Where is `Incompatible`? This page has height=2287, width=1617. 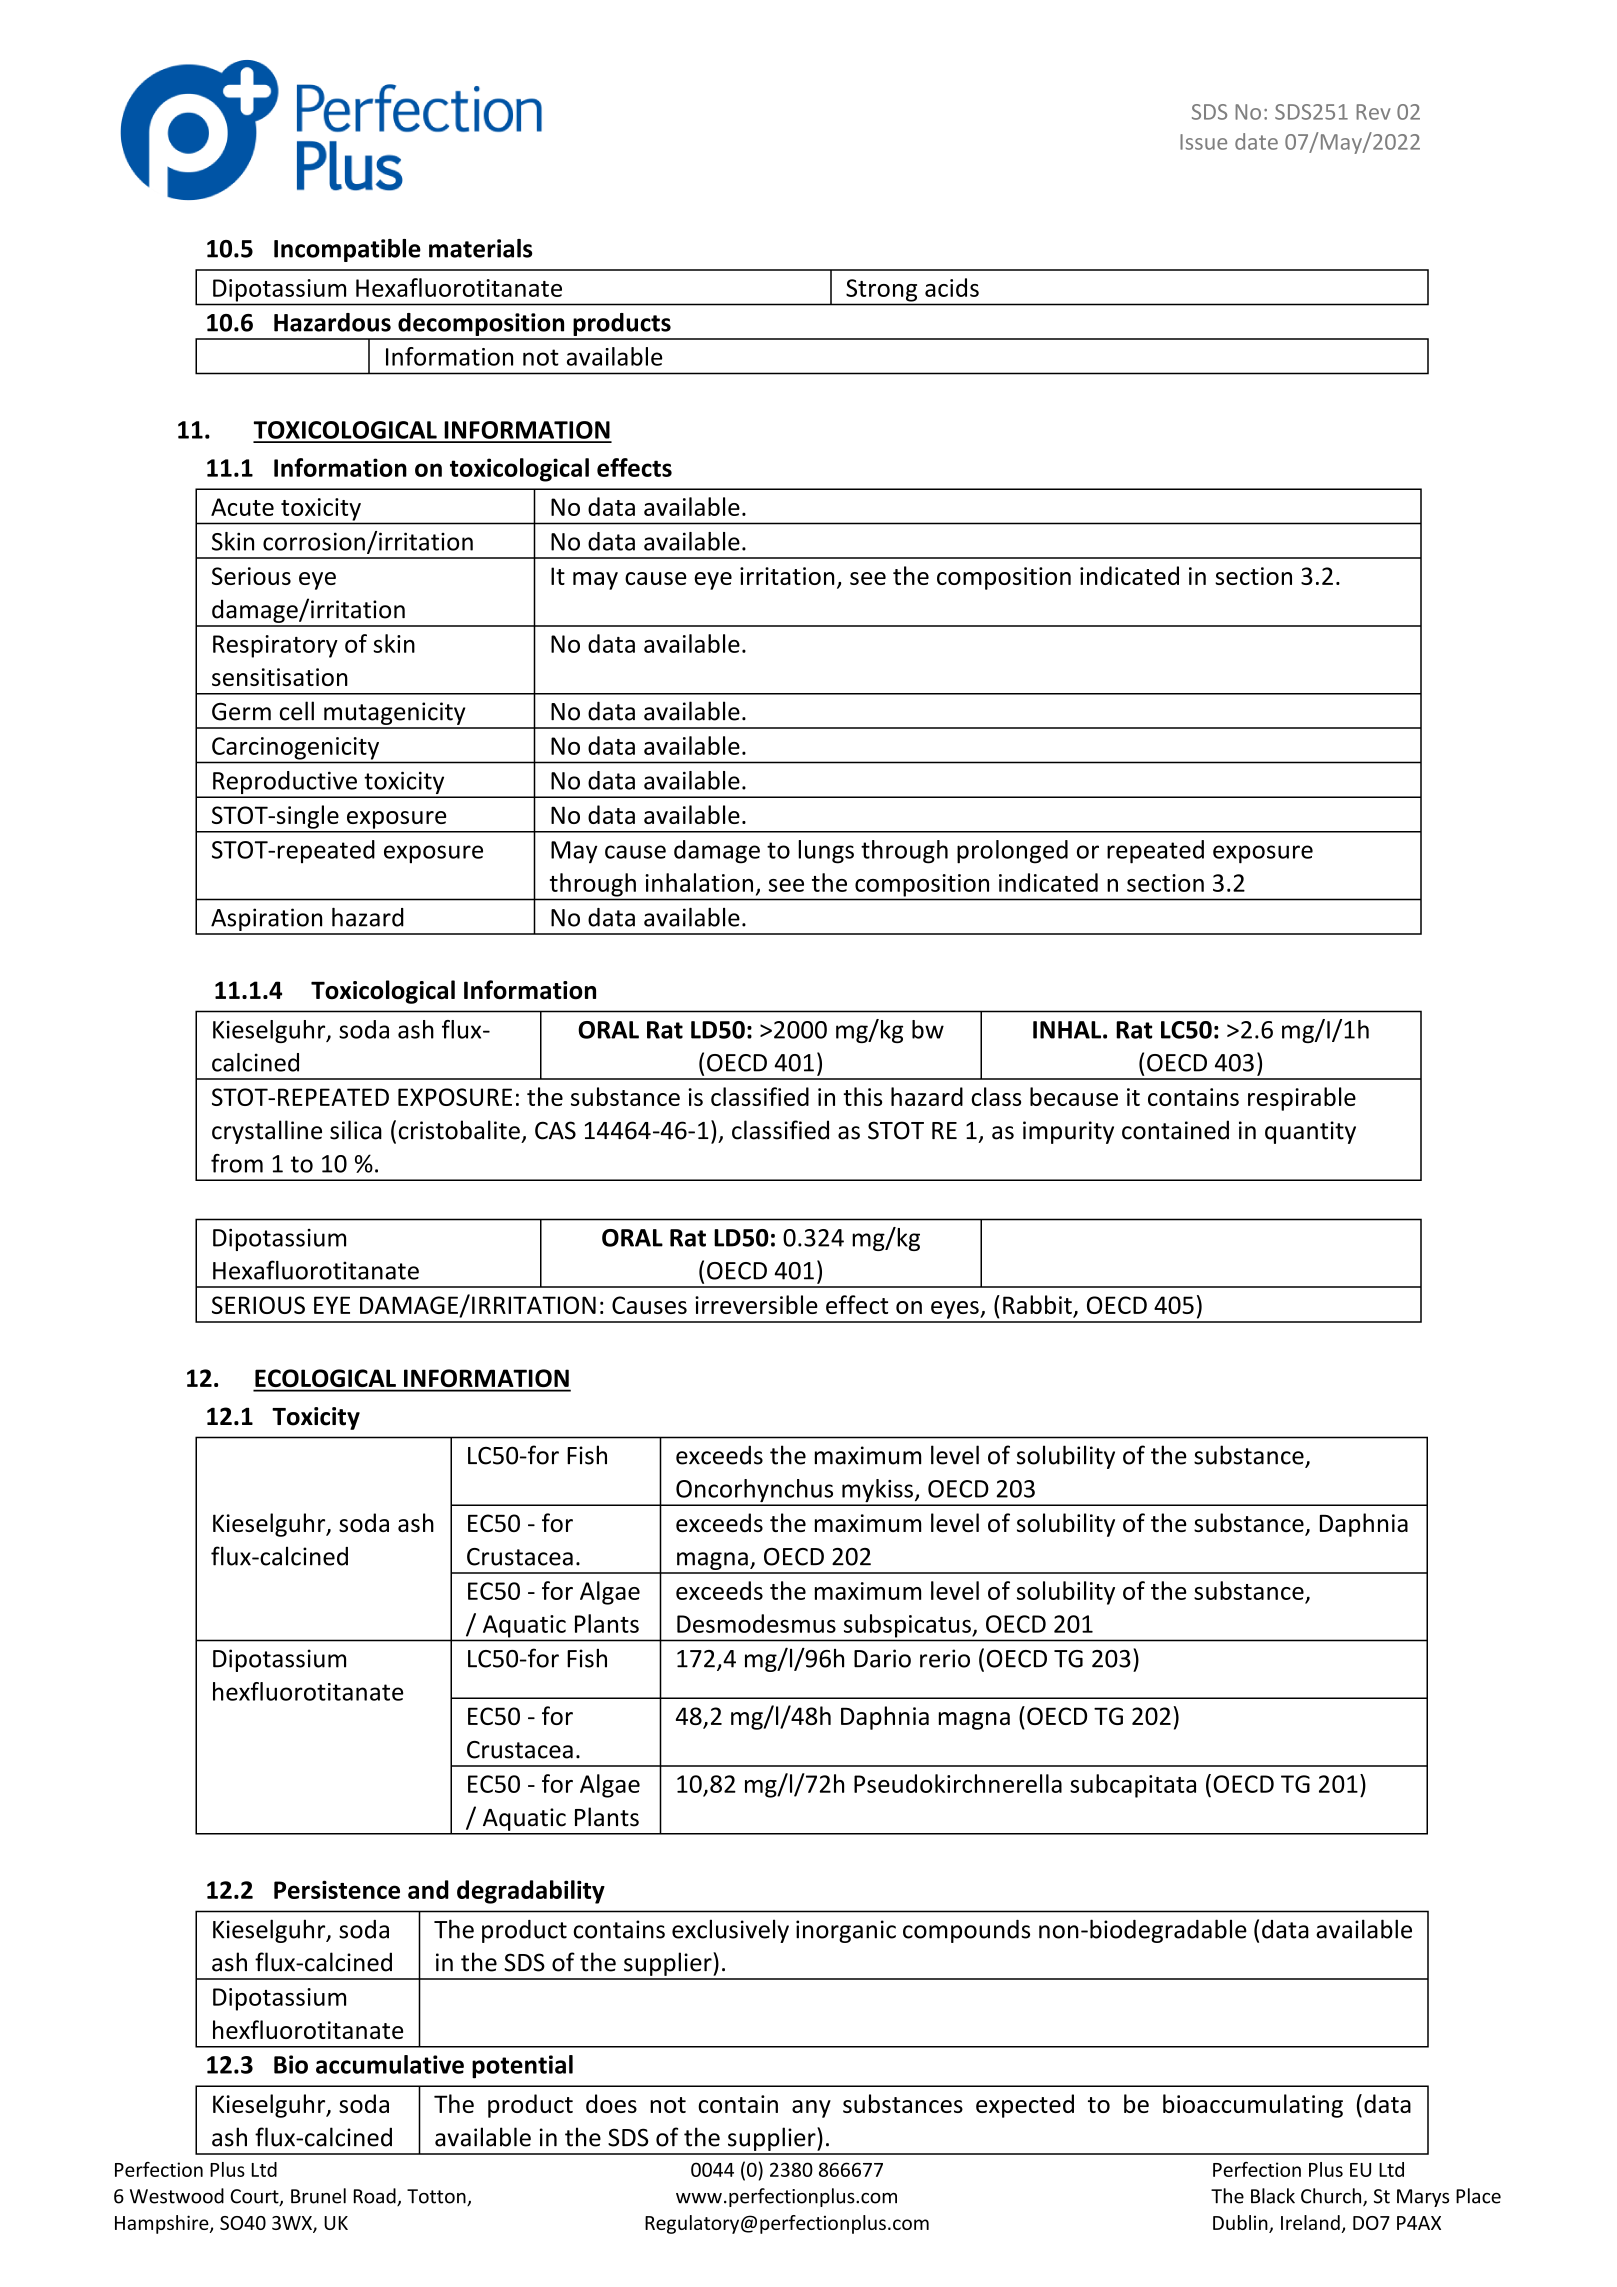
Incompatible is located at coordinates (347, 250).
